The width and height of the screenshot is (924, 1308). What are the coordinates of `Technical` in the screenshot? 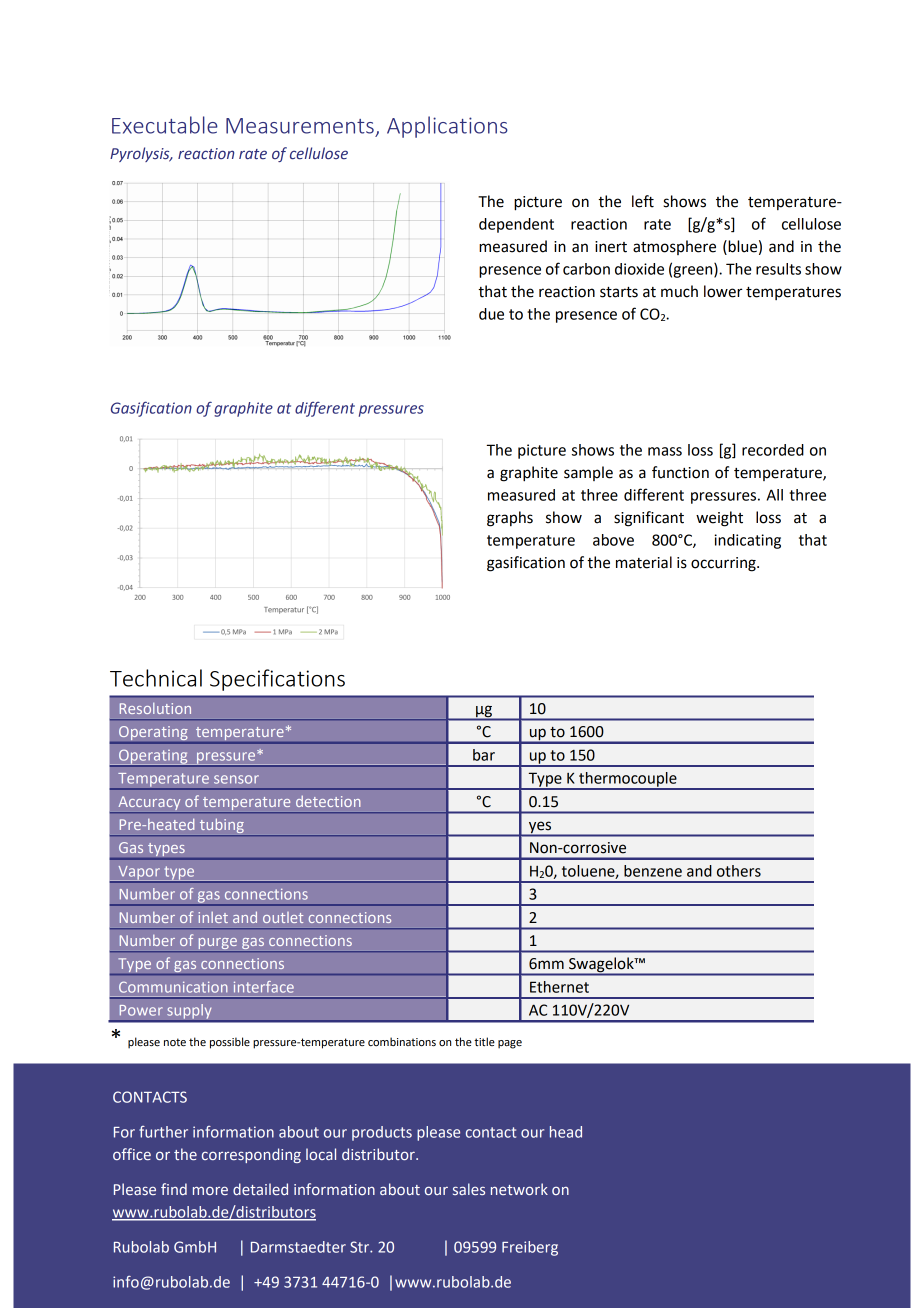 It's located at (156, 678).
